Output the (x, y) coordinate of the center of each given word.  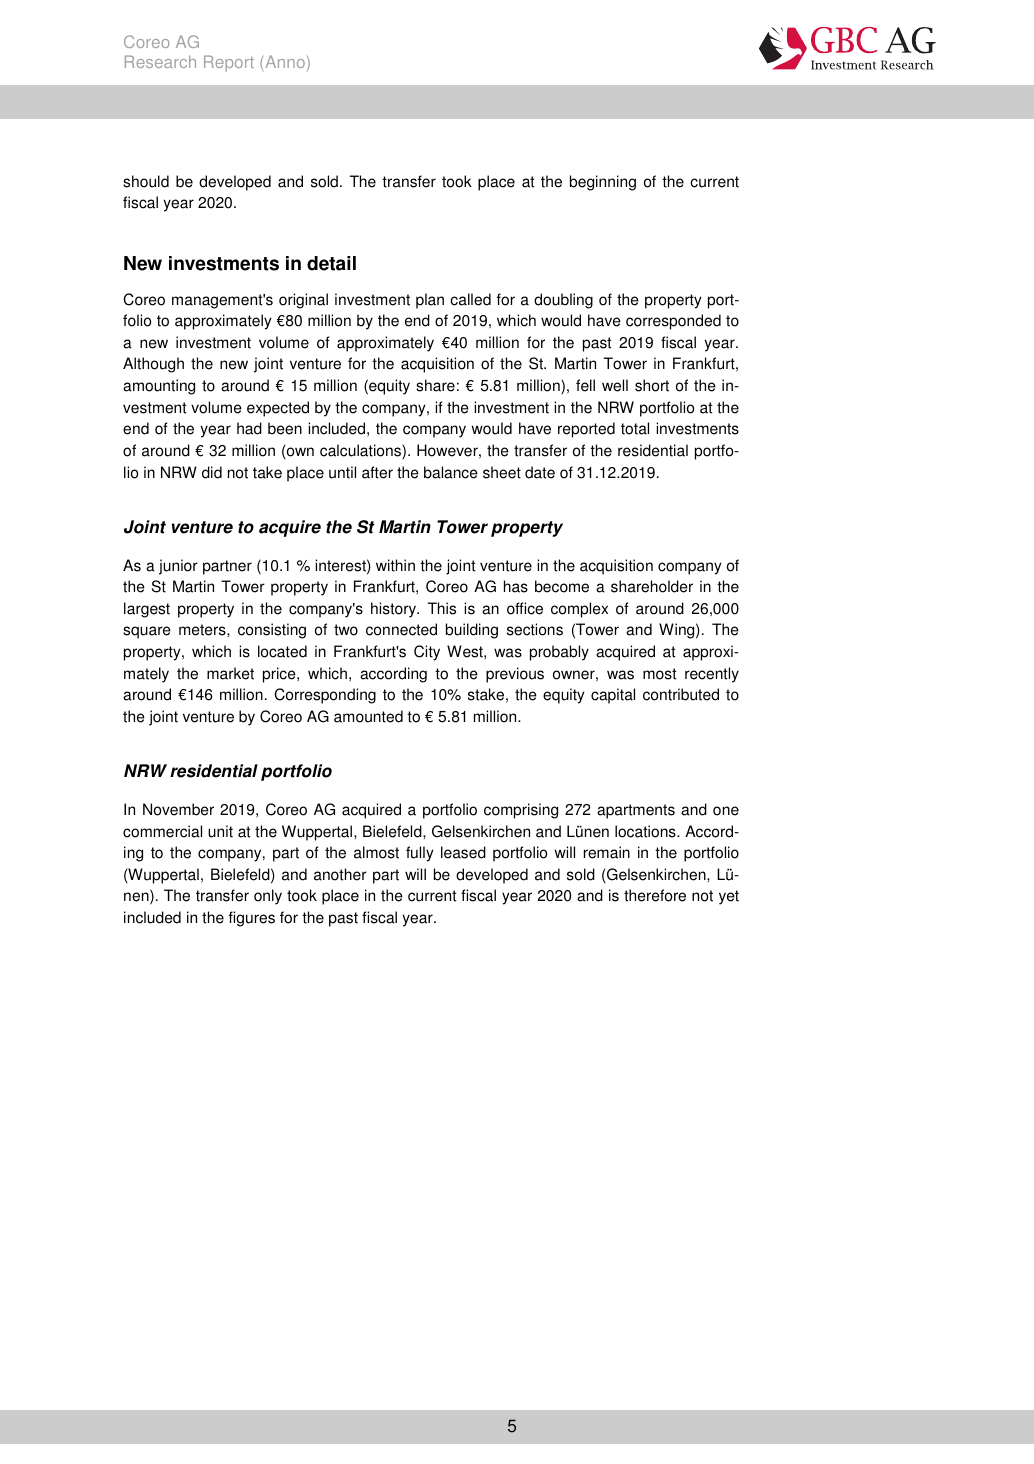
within (395, 565)
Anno (285, 61)
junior (178, 567)
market (230, 673)
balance (451, 472)
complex (579, 610)
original (303, 301)
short (652, 385)
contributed (681, 694)
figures (252, 919)
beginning (603, 183)
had (249, 428)
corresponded (673, 322)
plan (430, 301)
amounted (368, 716)
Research (160, 61)
